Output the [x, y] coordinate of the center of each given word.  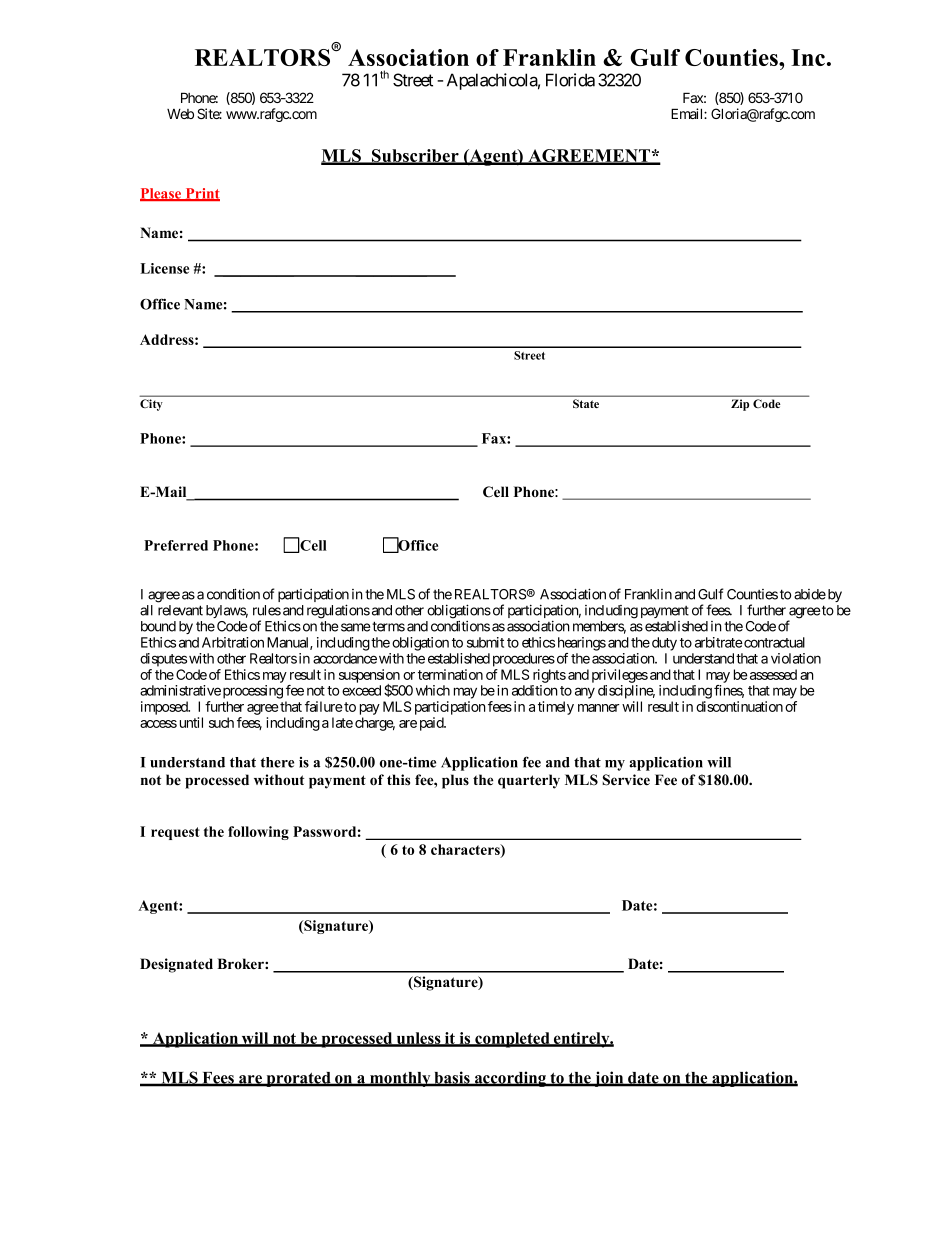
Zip [740, 405]
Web [180, 114]
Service [626, 780]
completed [512, 1040]
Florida [570, 80]
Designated [176, 965]
